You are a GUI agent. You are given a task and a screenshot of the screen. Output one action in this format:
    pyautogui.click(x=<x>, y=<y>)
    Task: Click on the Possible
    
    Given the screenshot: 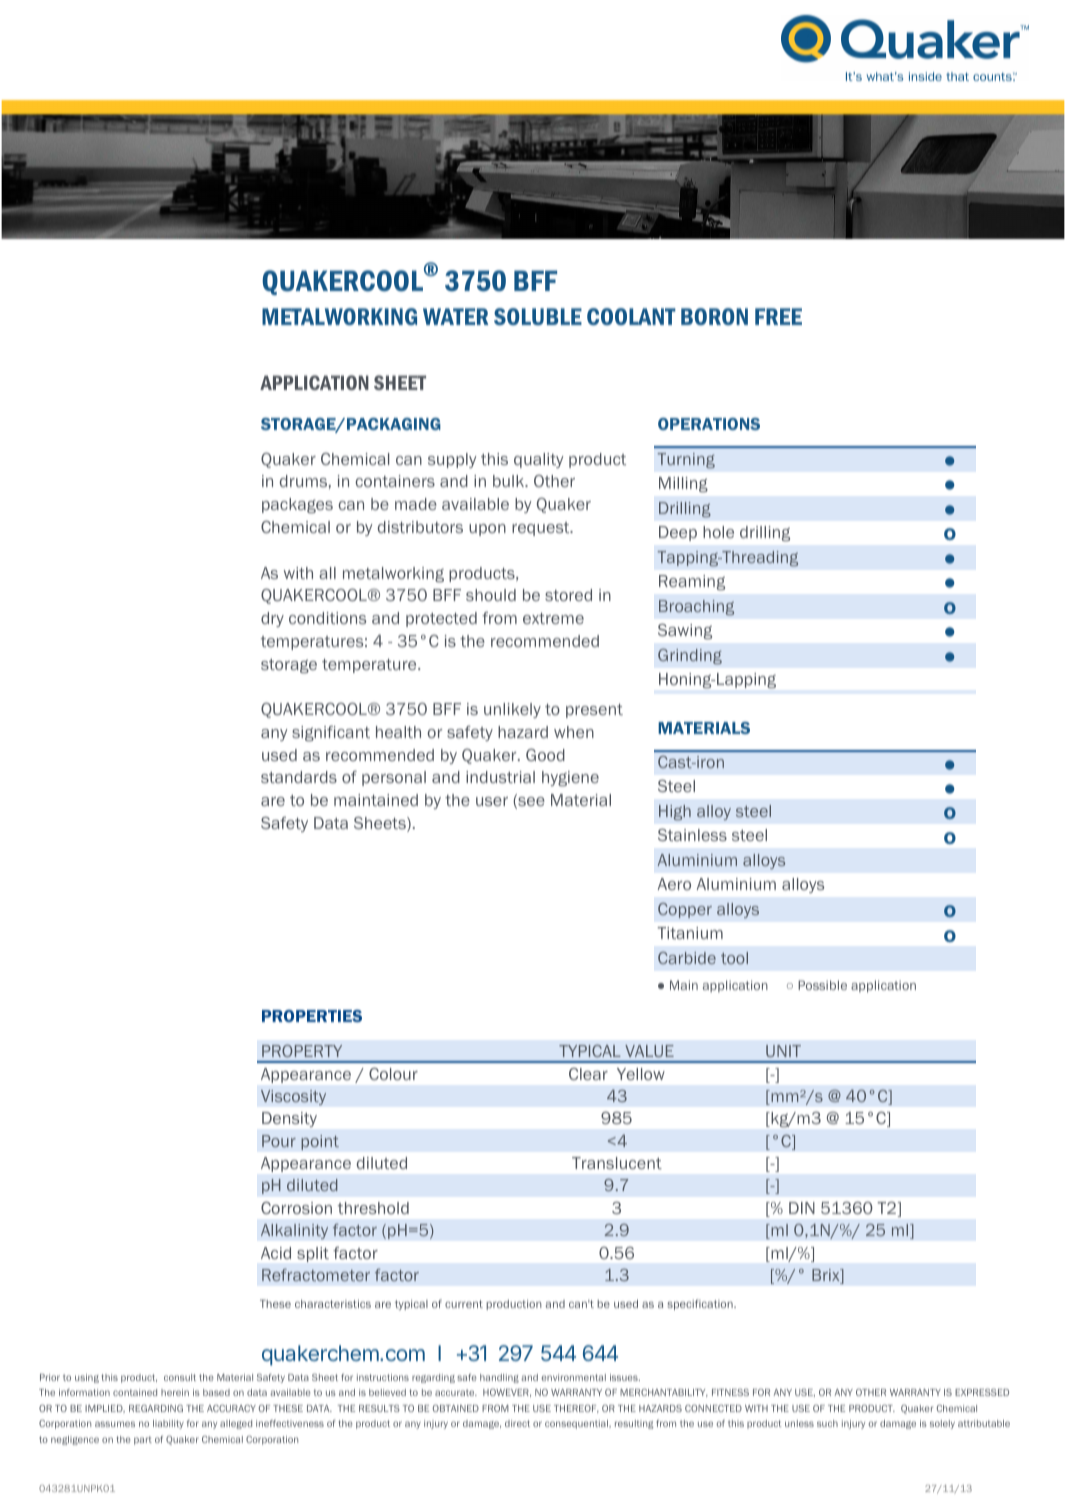 What is the action you would take?
    pyautogui.click(x=822, y=985)
